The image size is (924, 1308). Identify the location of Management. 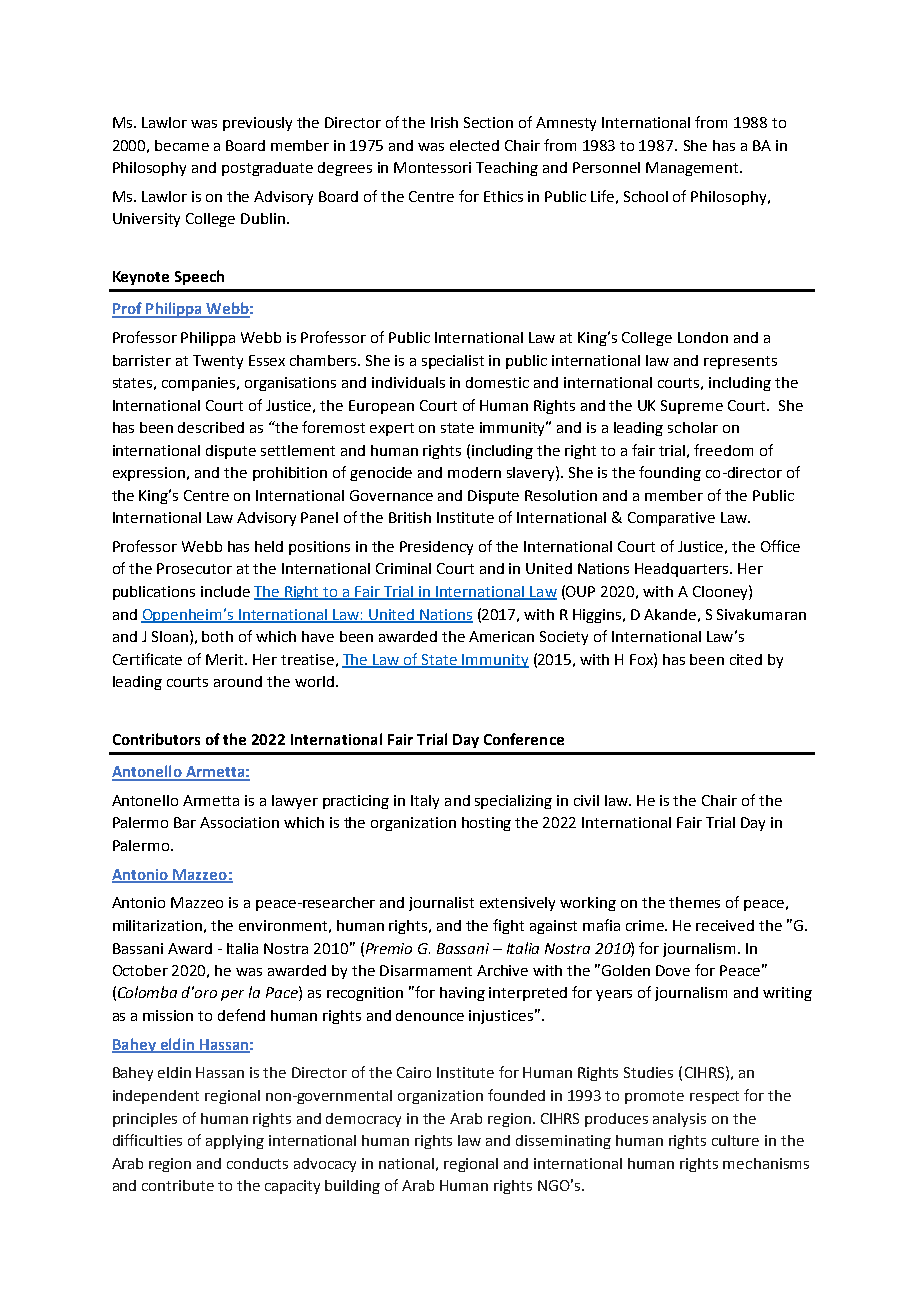
(693, 169).
